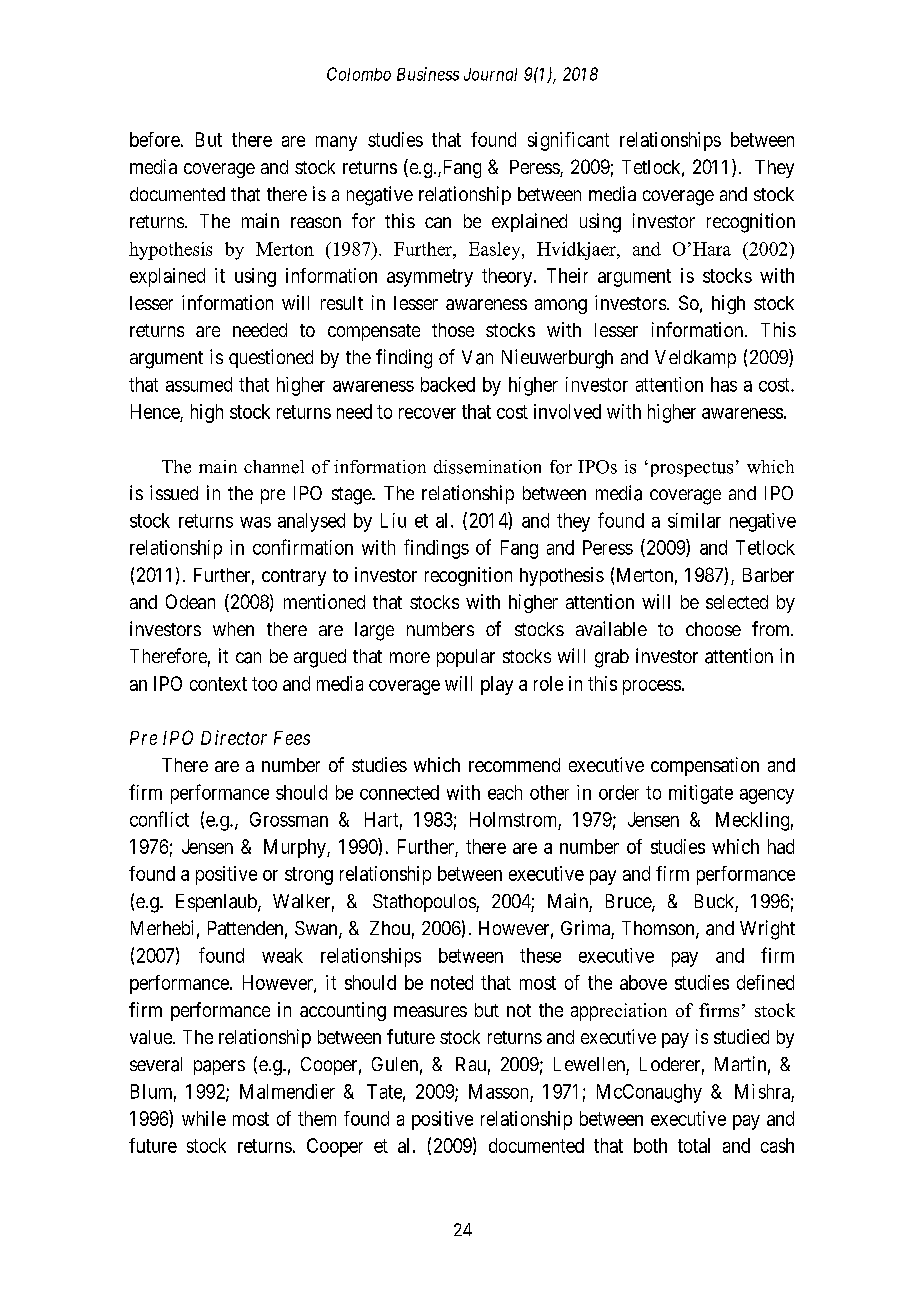 This image has height=1305, width=924. What do you see at coordinates (155, 139) in the image?
I see `before` at bounding box center [155, 139].
